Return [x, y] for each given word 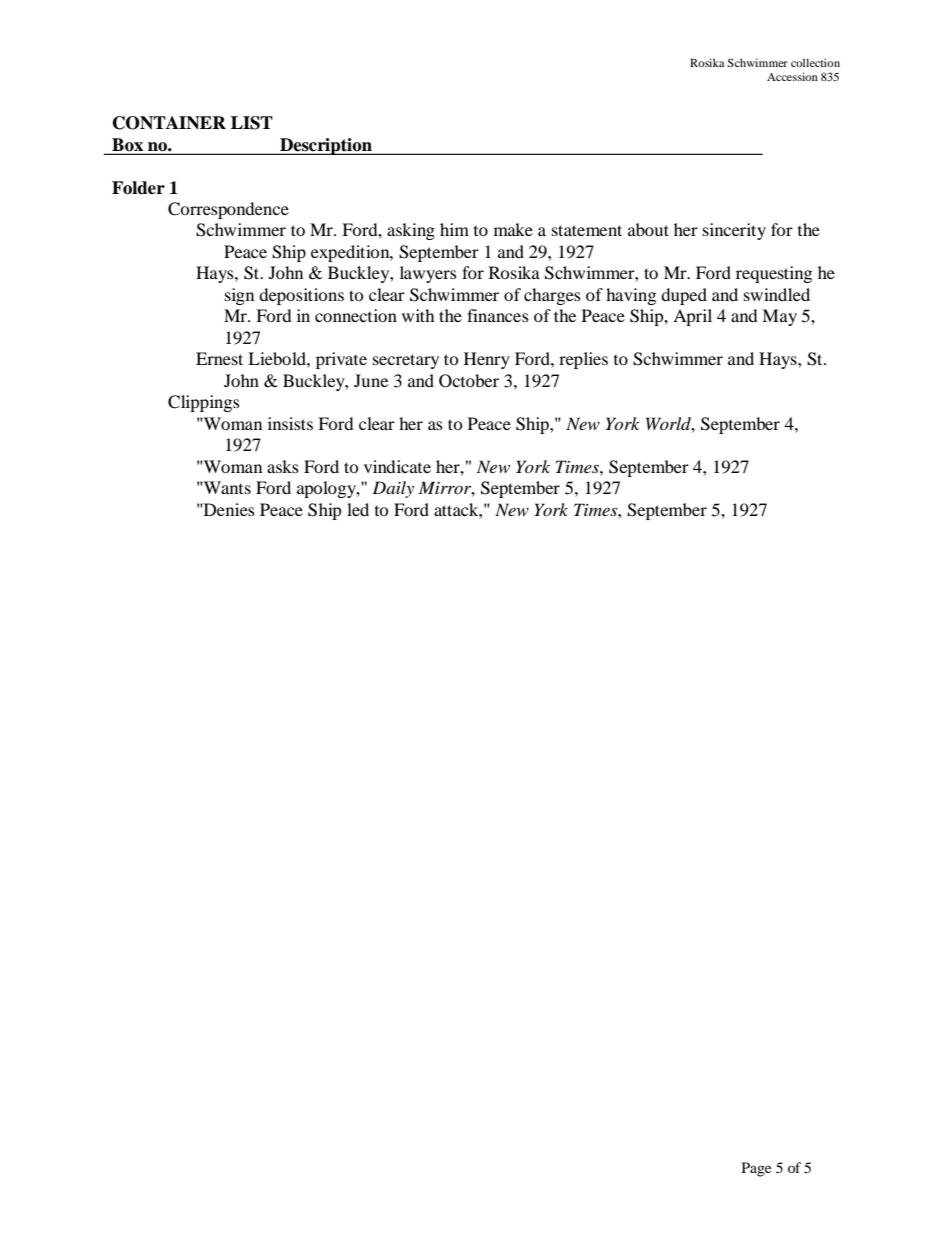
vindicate [397, 466]
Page [756, 1169]
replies [583, 360]
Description [326, 146]
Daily [393, 489]
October [469, 381]
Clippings [204, 403]
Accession [792, 76]
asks [283, 466]
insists [290, 423]
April [692, 317]
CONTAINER [169, 123]
